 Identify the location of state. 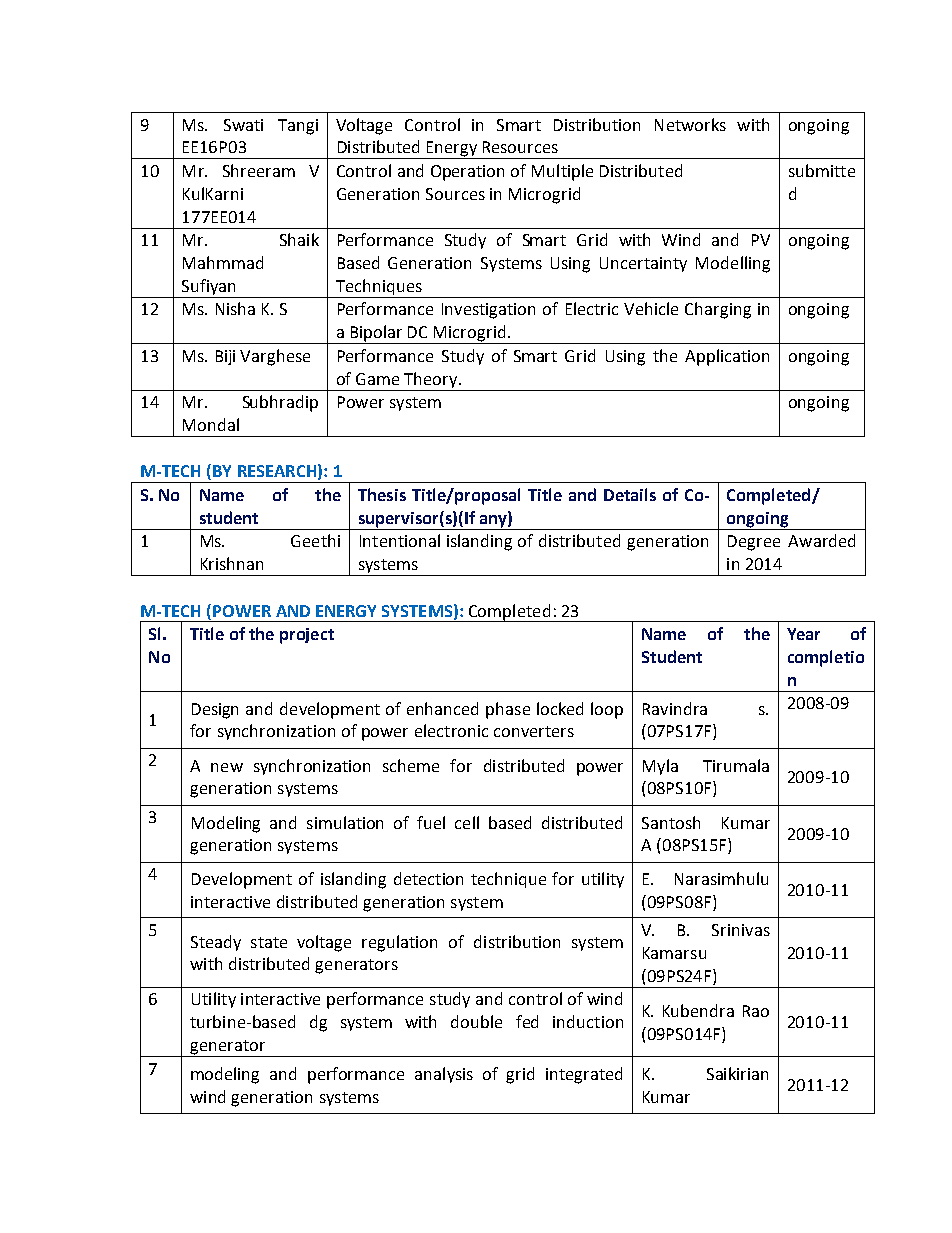
(269, 942).
